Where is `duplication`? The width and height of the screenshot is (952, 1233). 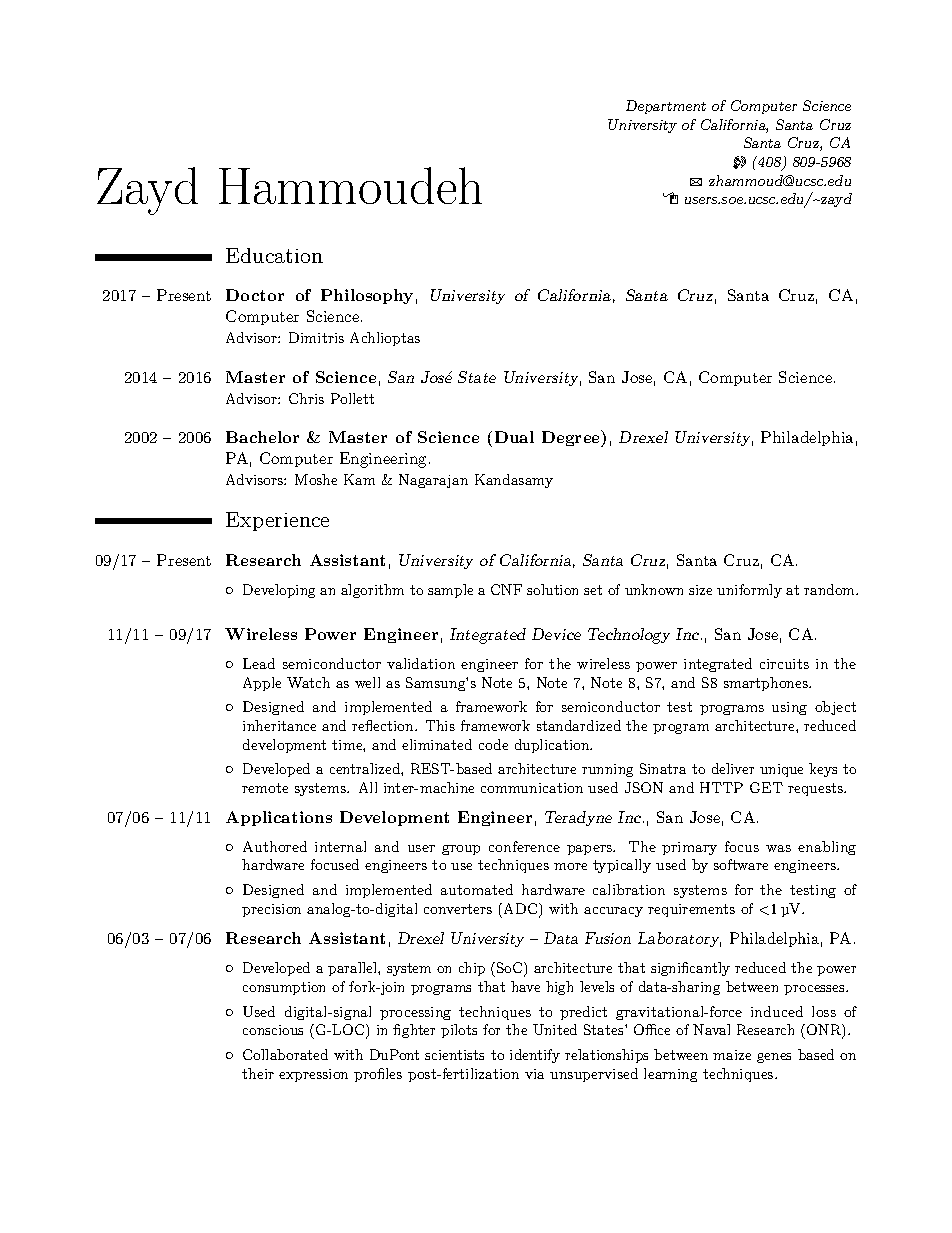 duplication is located at coordinates (553, 746).
